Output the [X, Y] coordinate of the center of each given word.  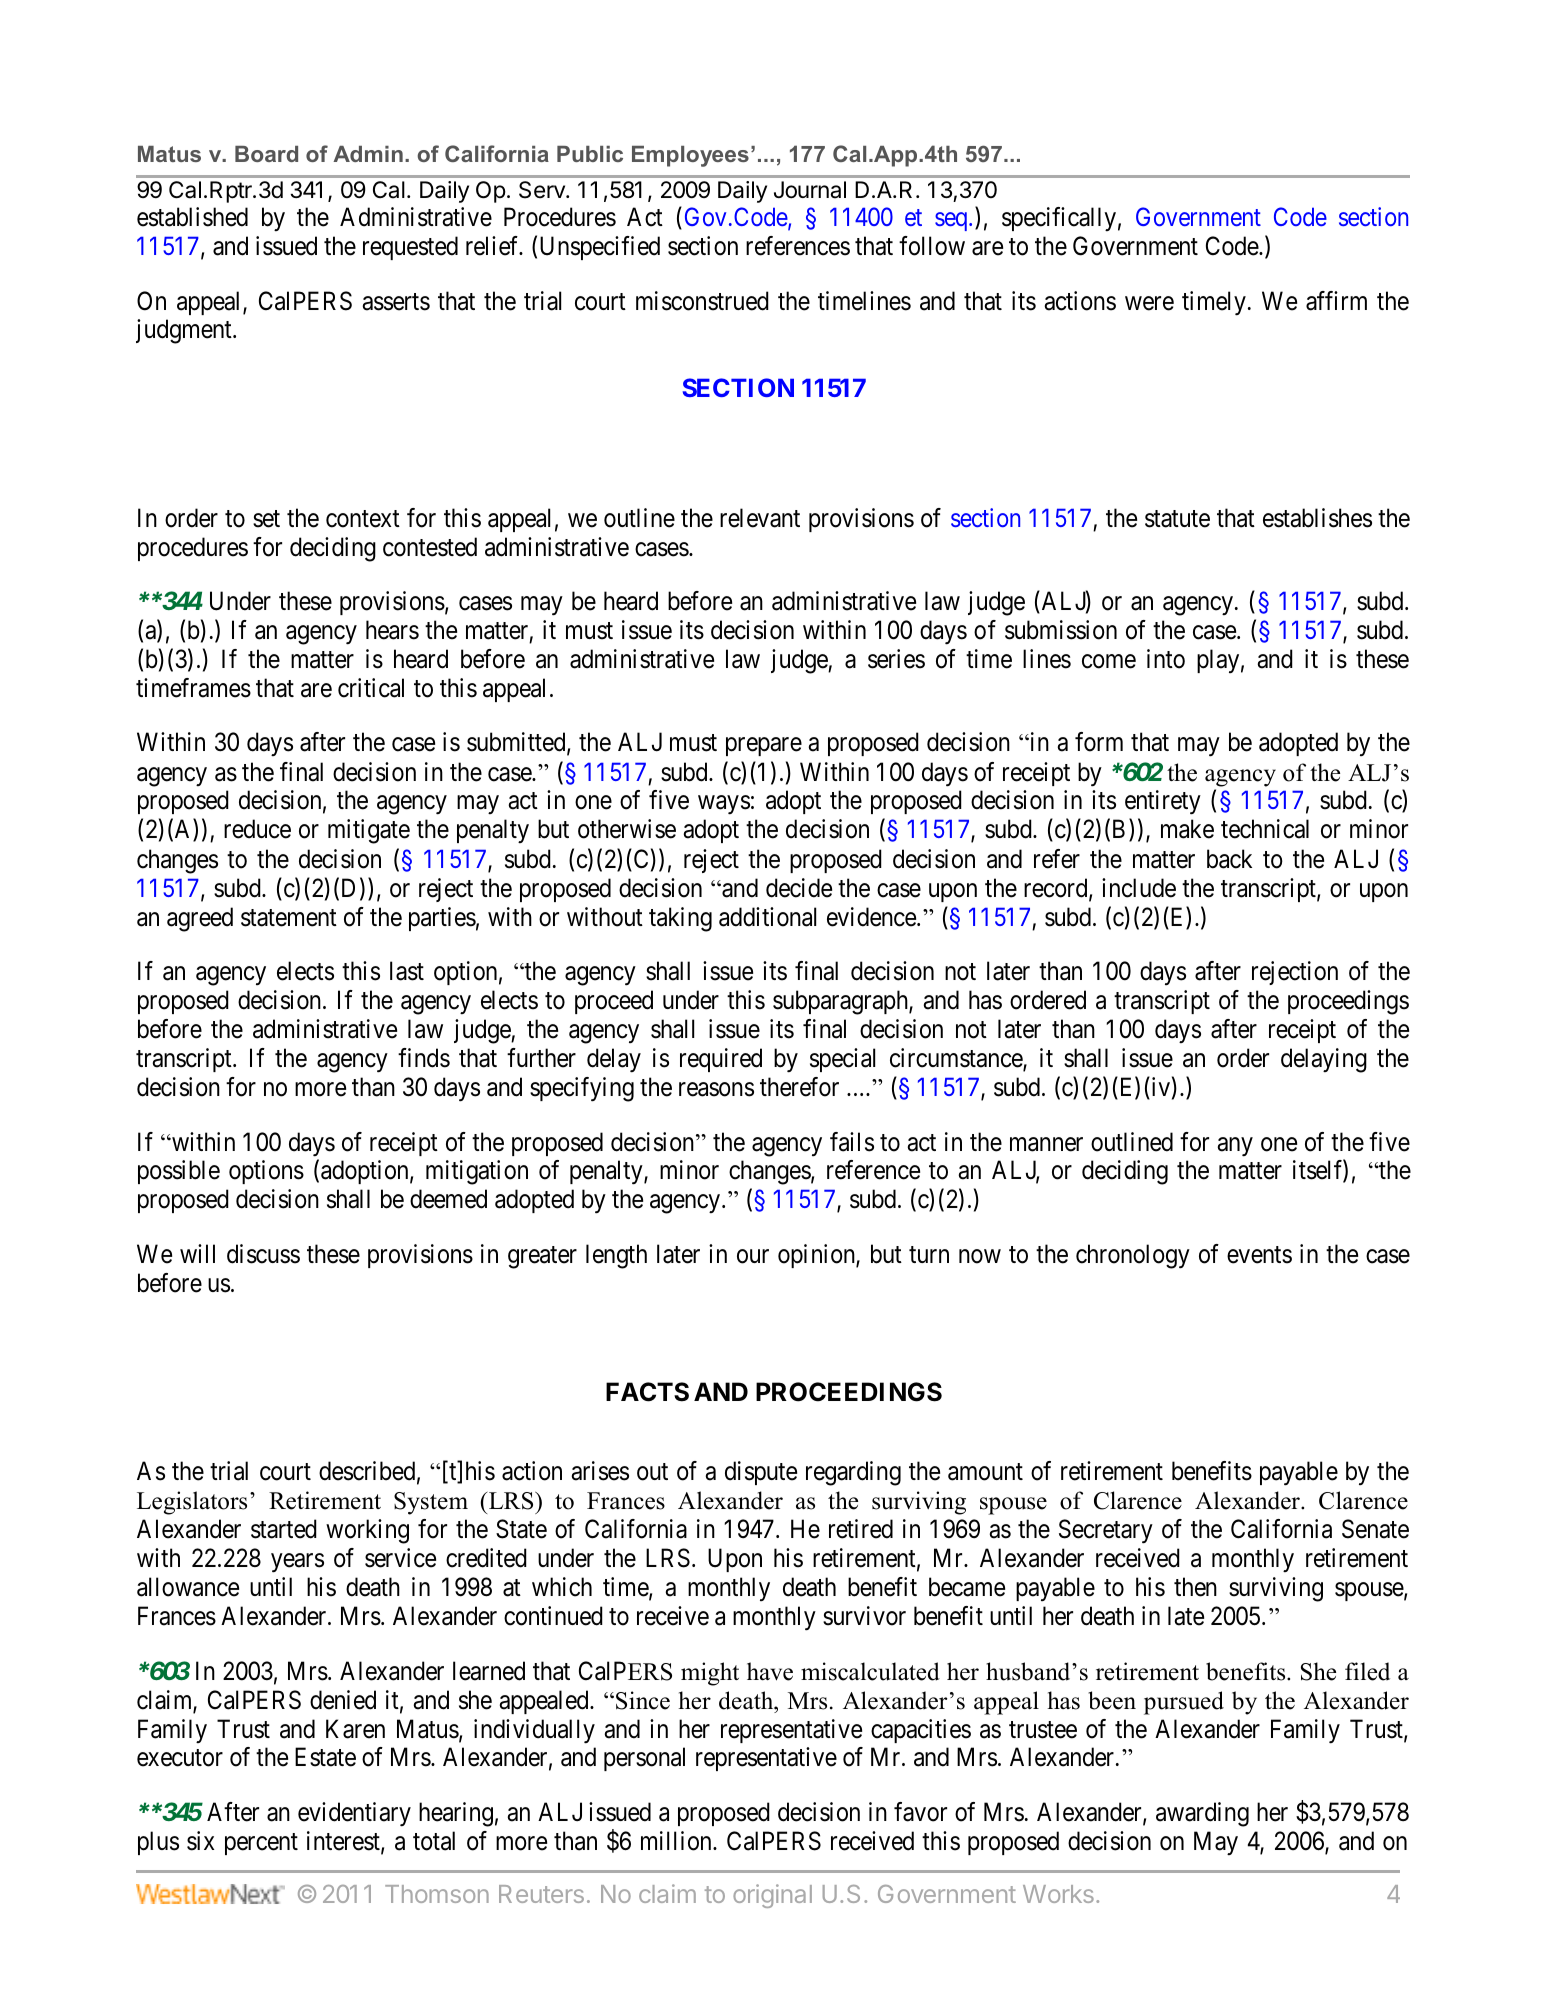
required [721, 1060]
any [1235, 1147]
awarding [1202, 1814]
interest [344, 1842]
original [772, 1896]
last [407, 971]
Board [266, 154]
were [1149, 303]
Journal [810, 190]
